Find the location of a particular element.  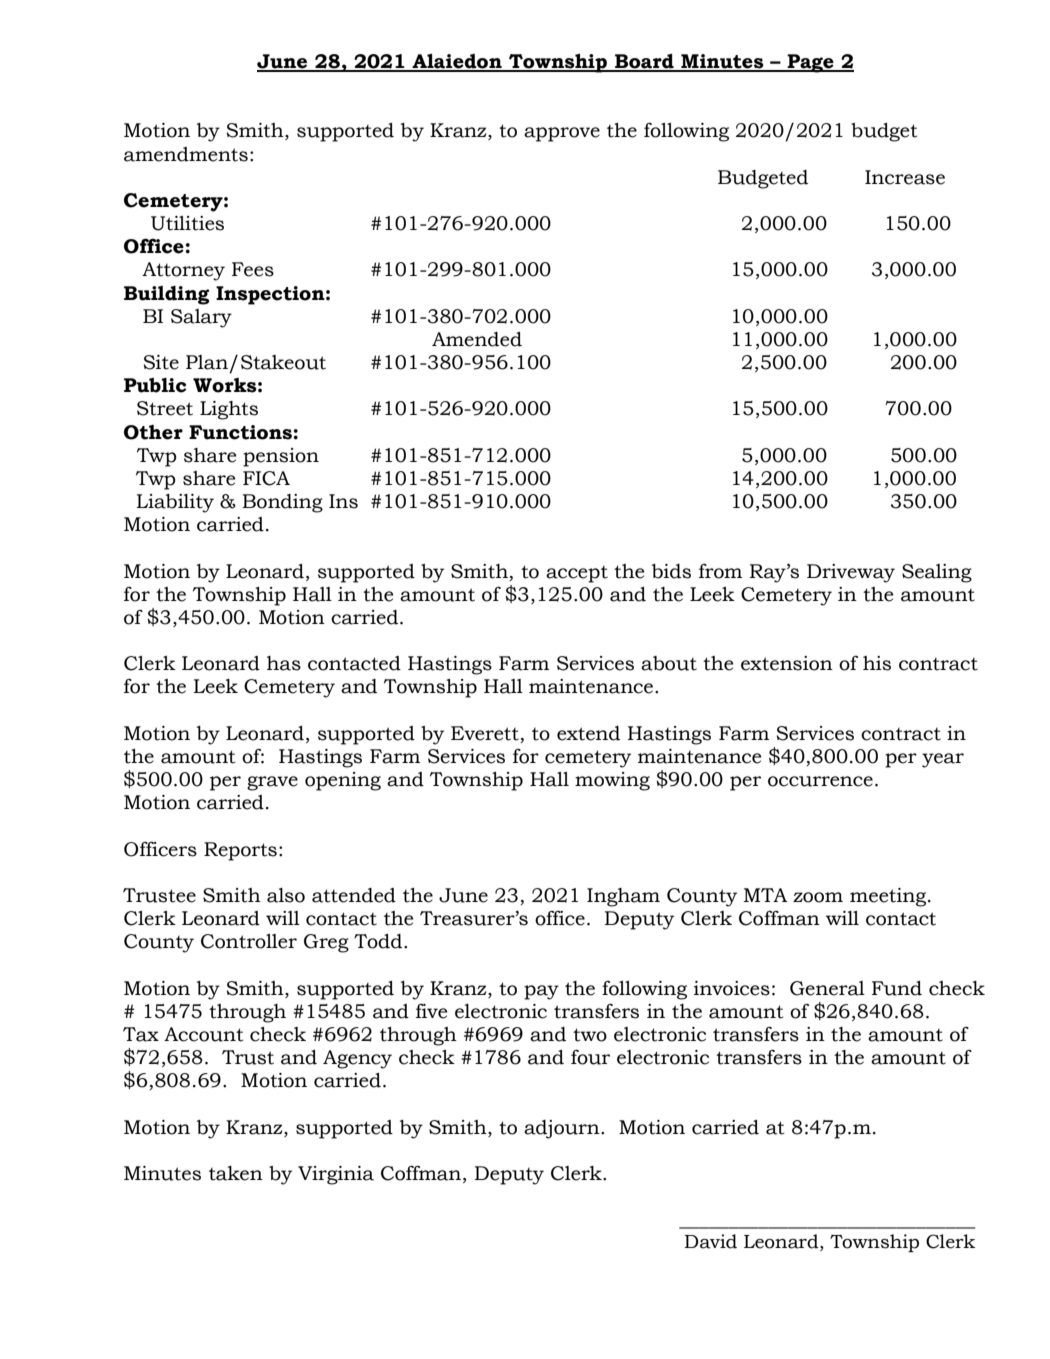

taken is located at coordinates (236, 1173).
